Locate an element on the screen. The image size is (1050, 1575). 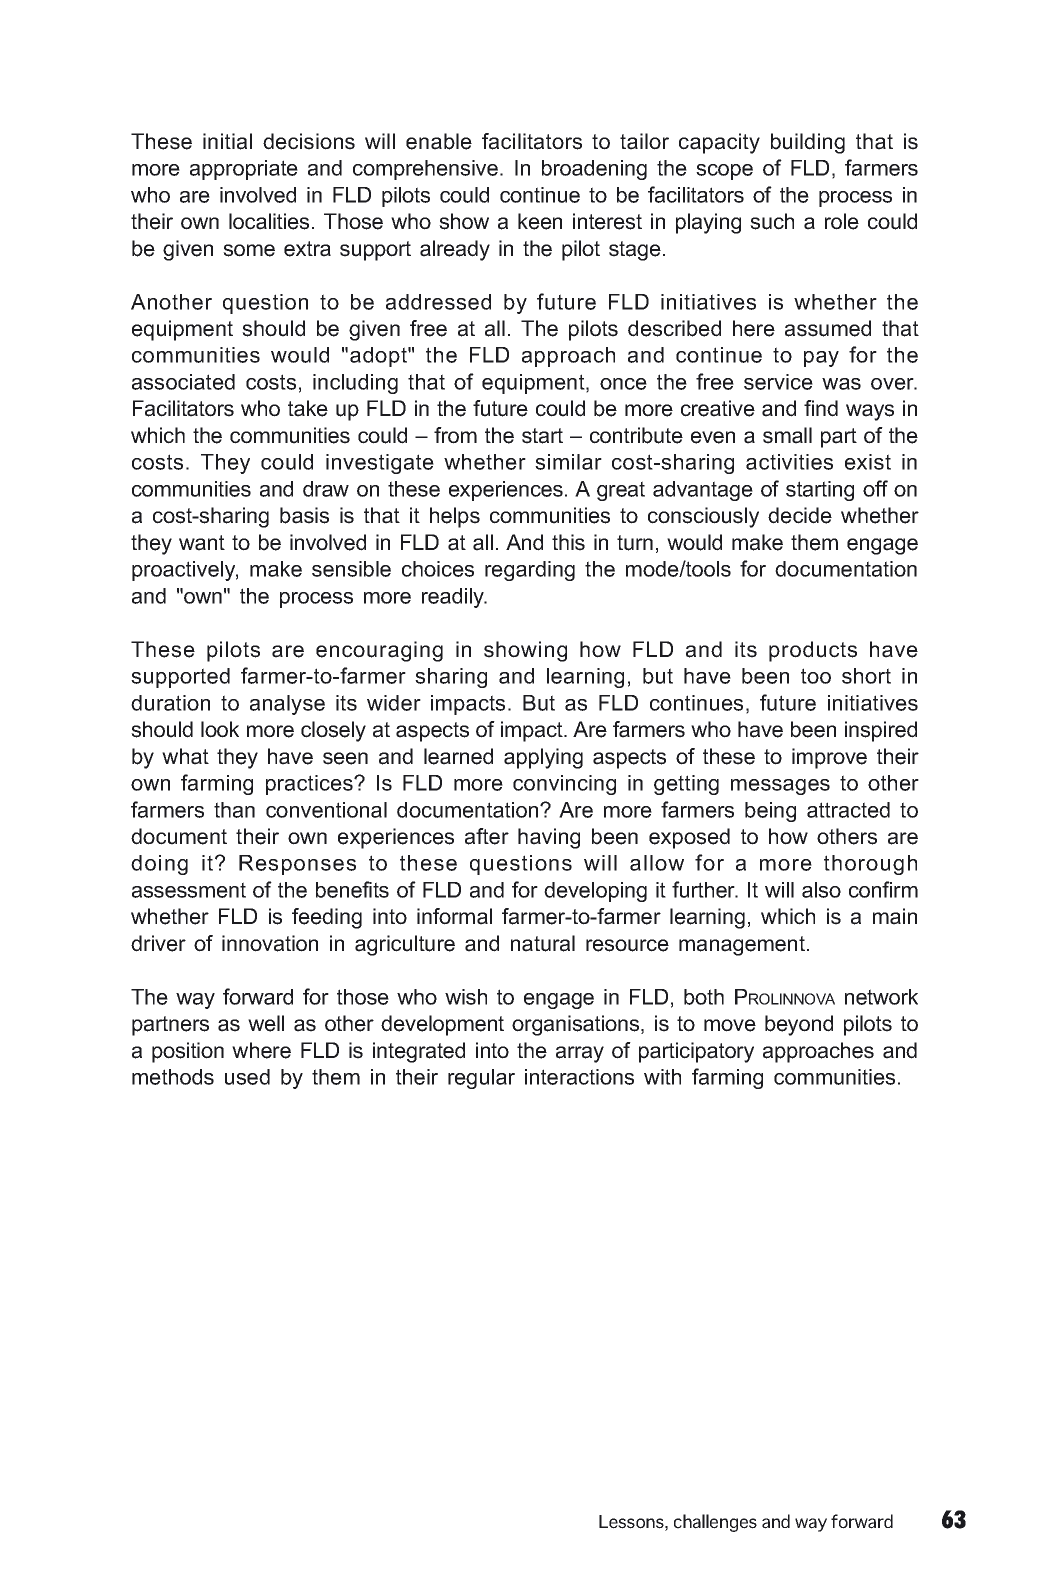
than is located at coordinates (234, 810).
